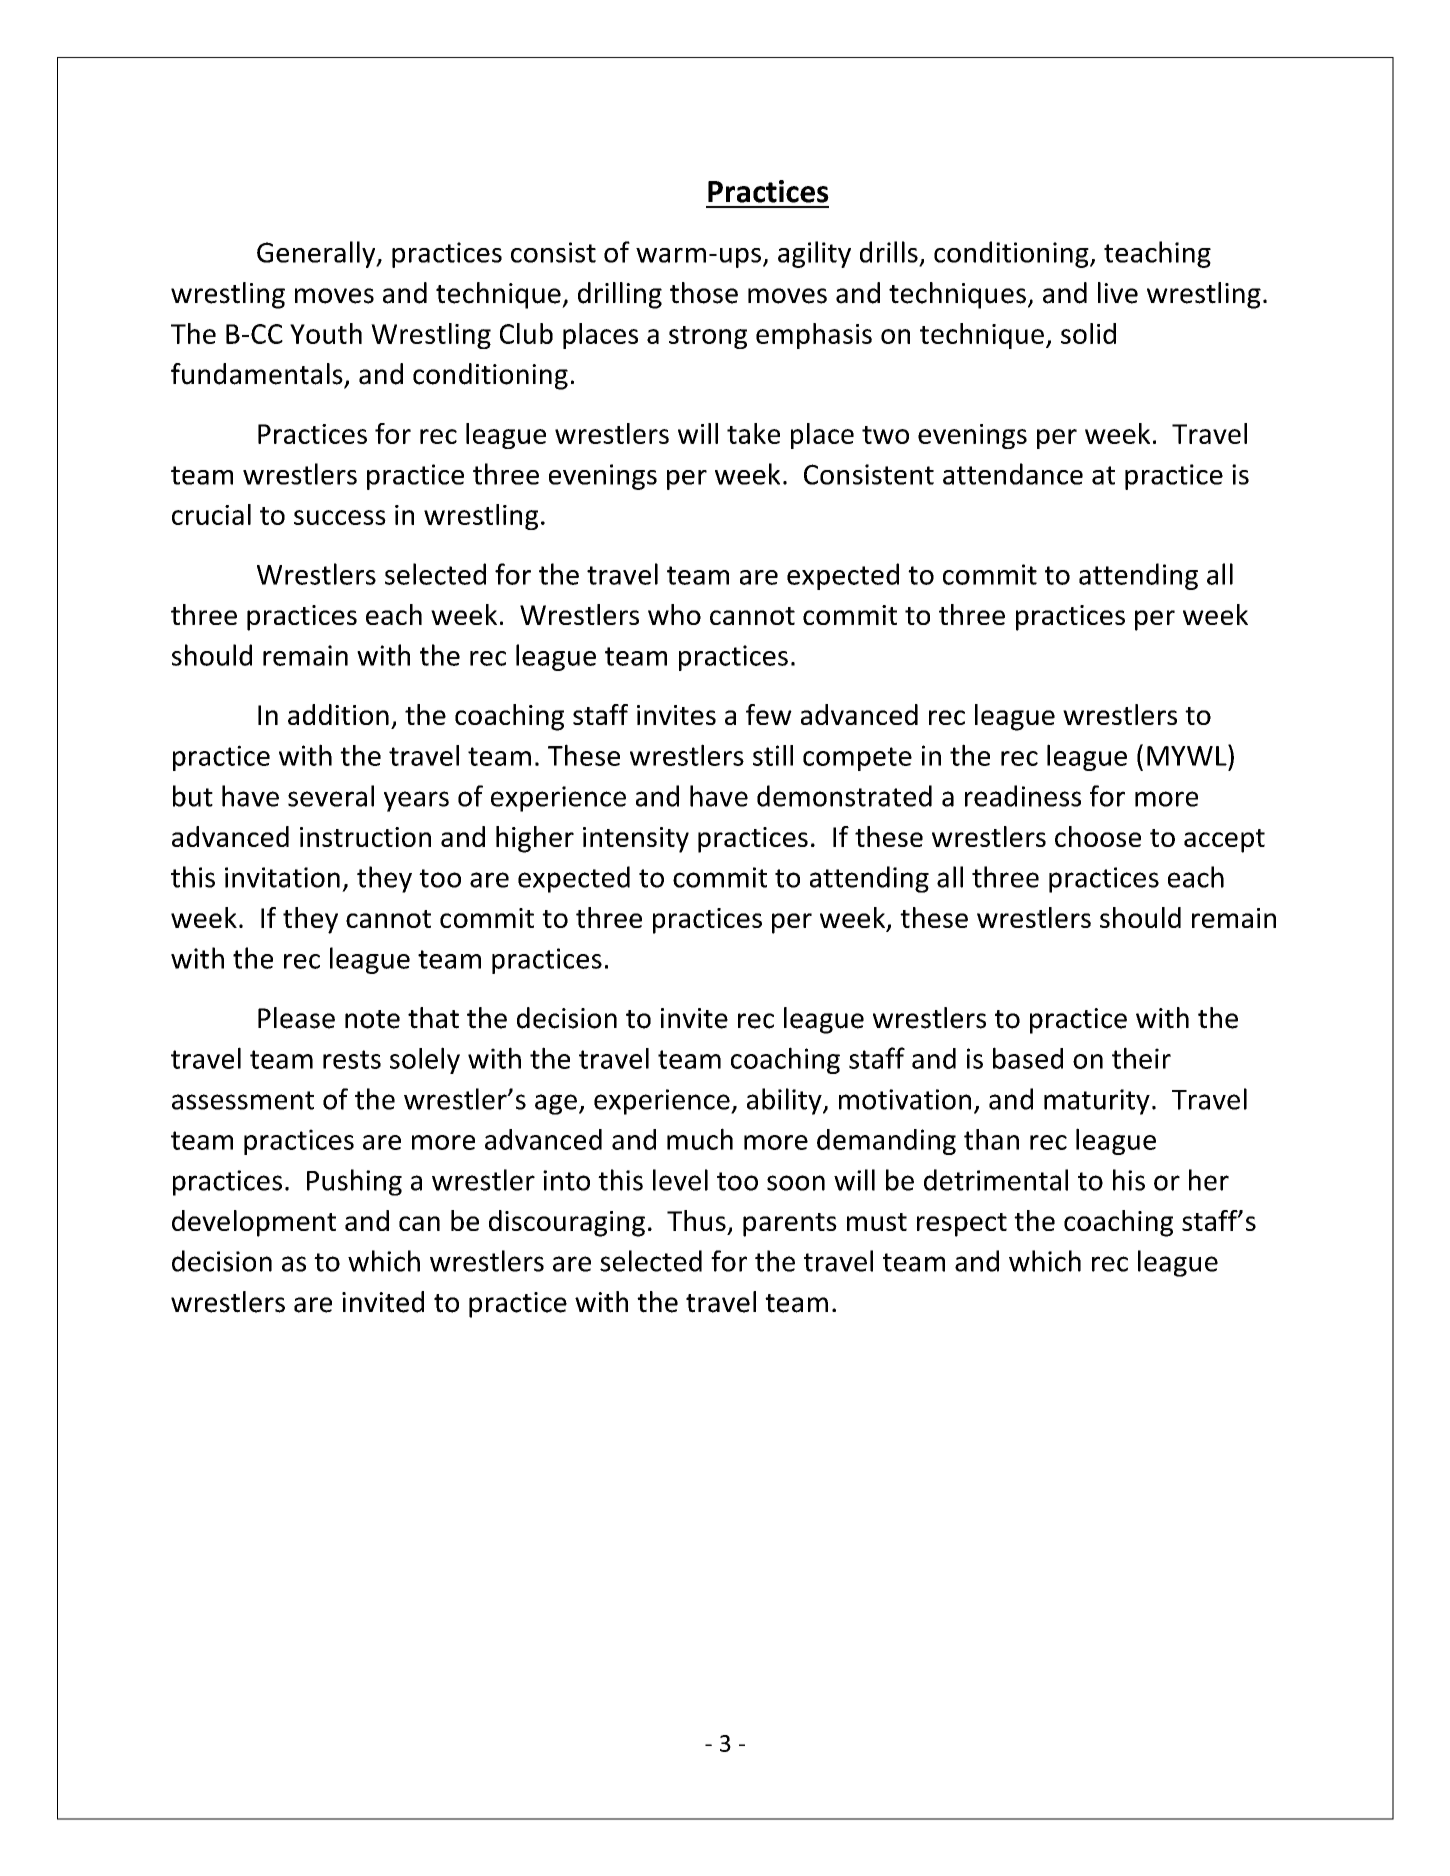 The height and width of the page is (1876, 1450). I want to click on still, so click(773, 755).
